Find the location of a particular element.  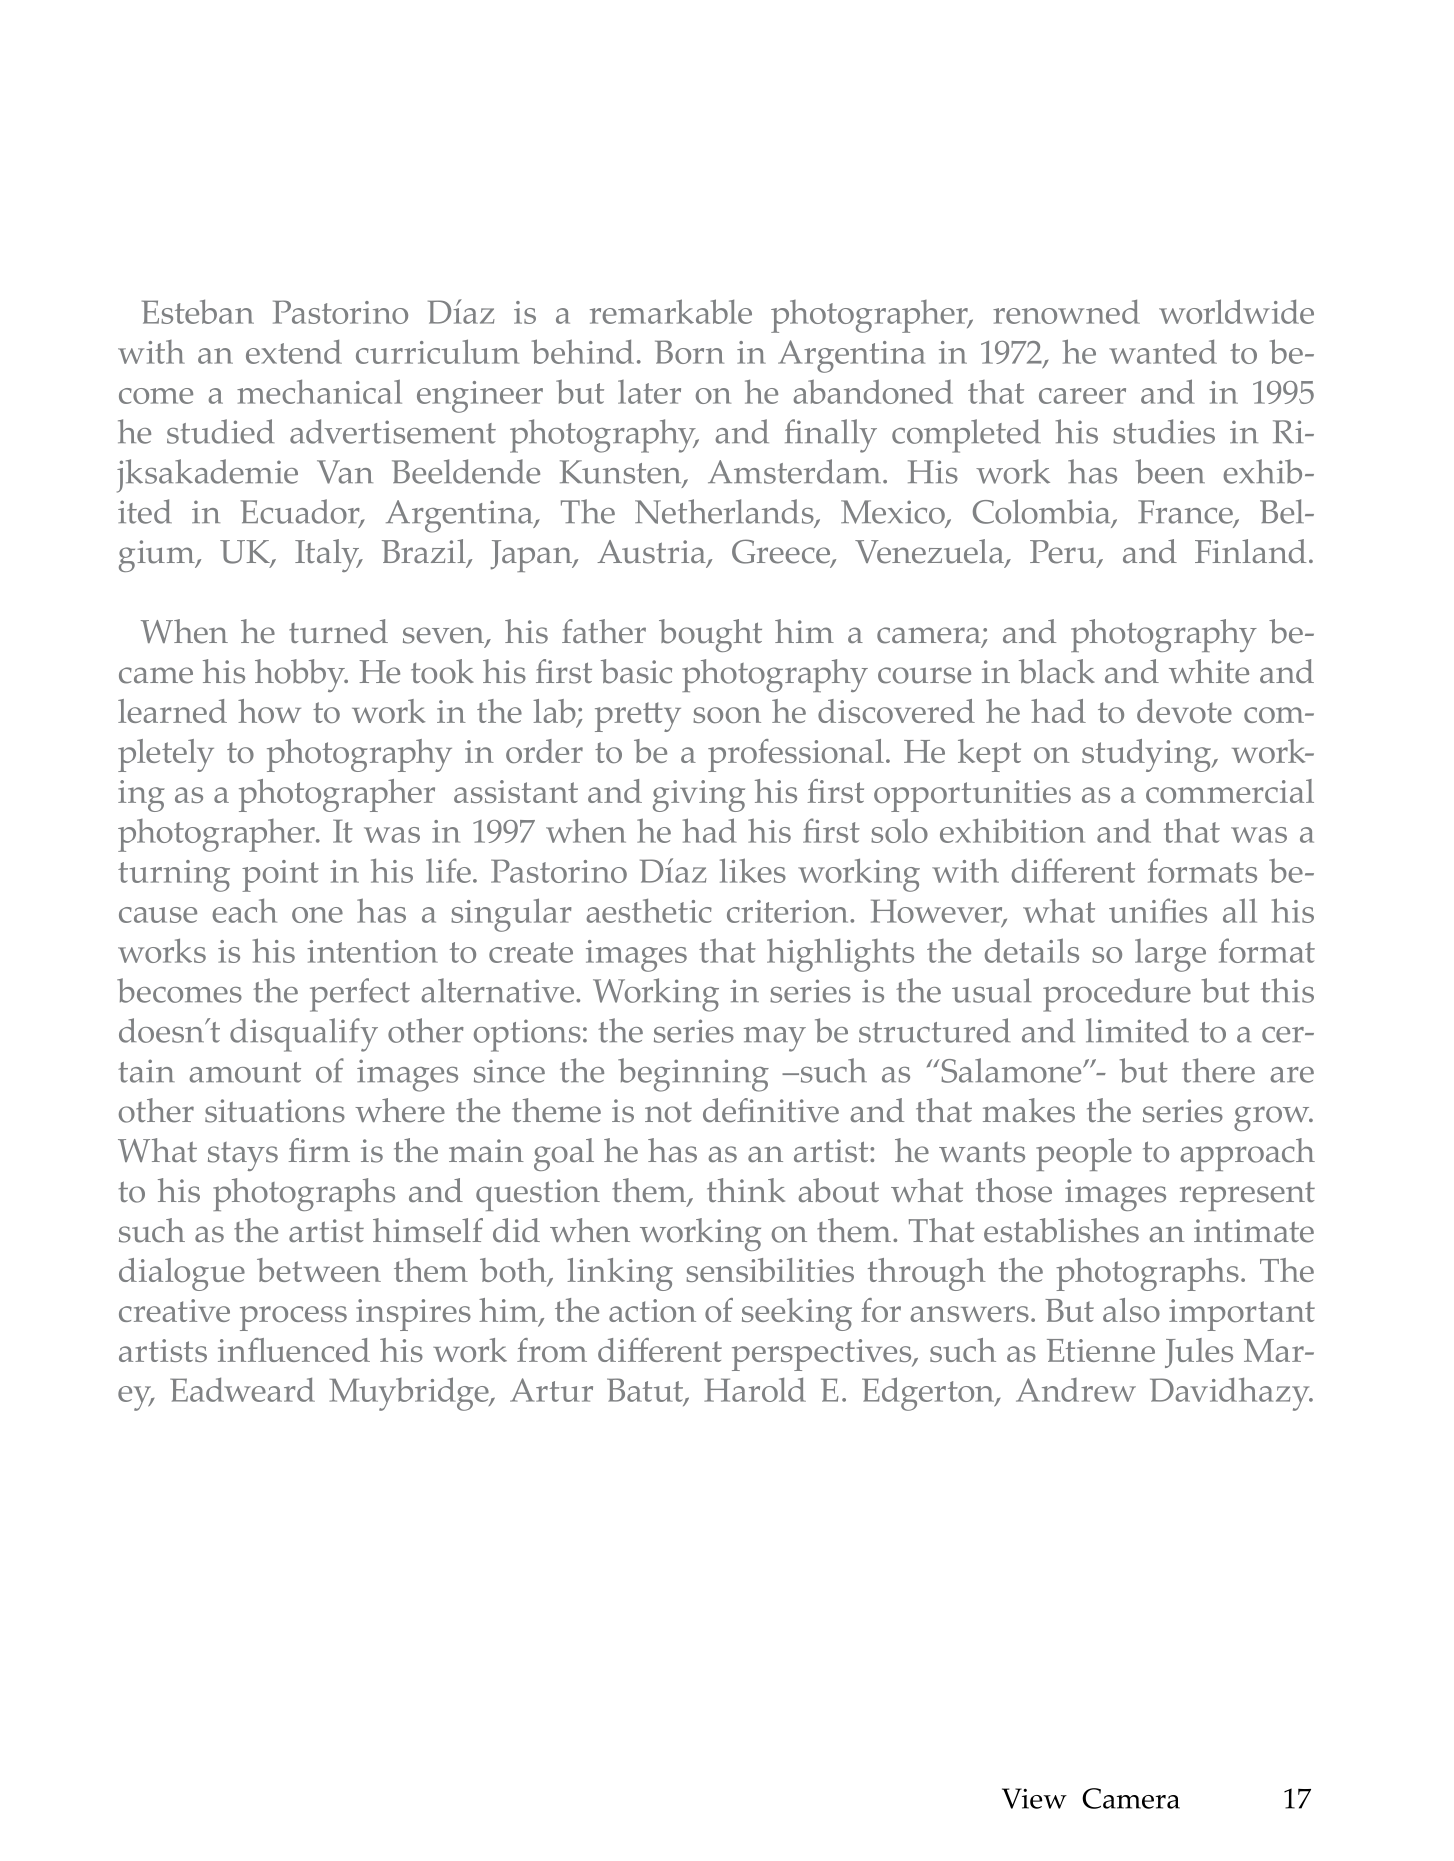

extend is located at coordinates (294, 351).
